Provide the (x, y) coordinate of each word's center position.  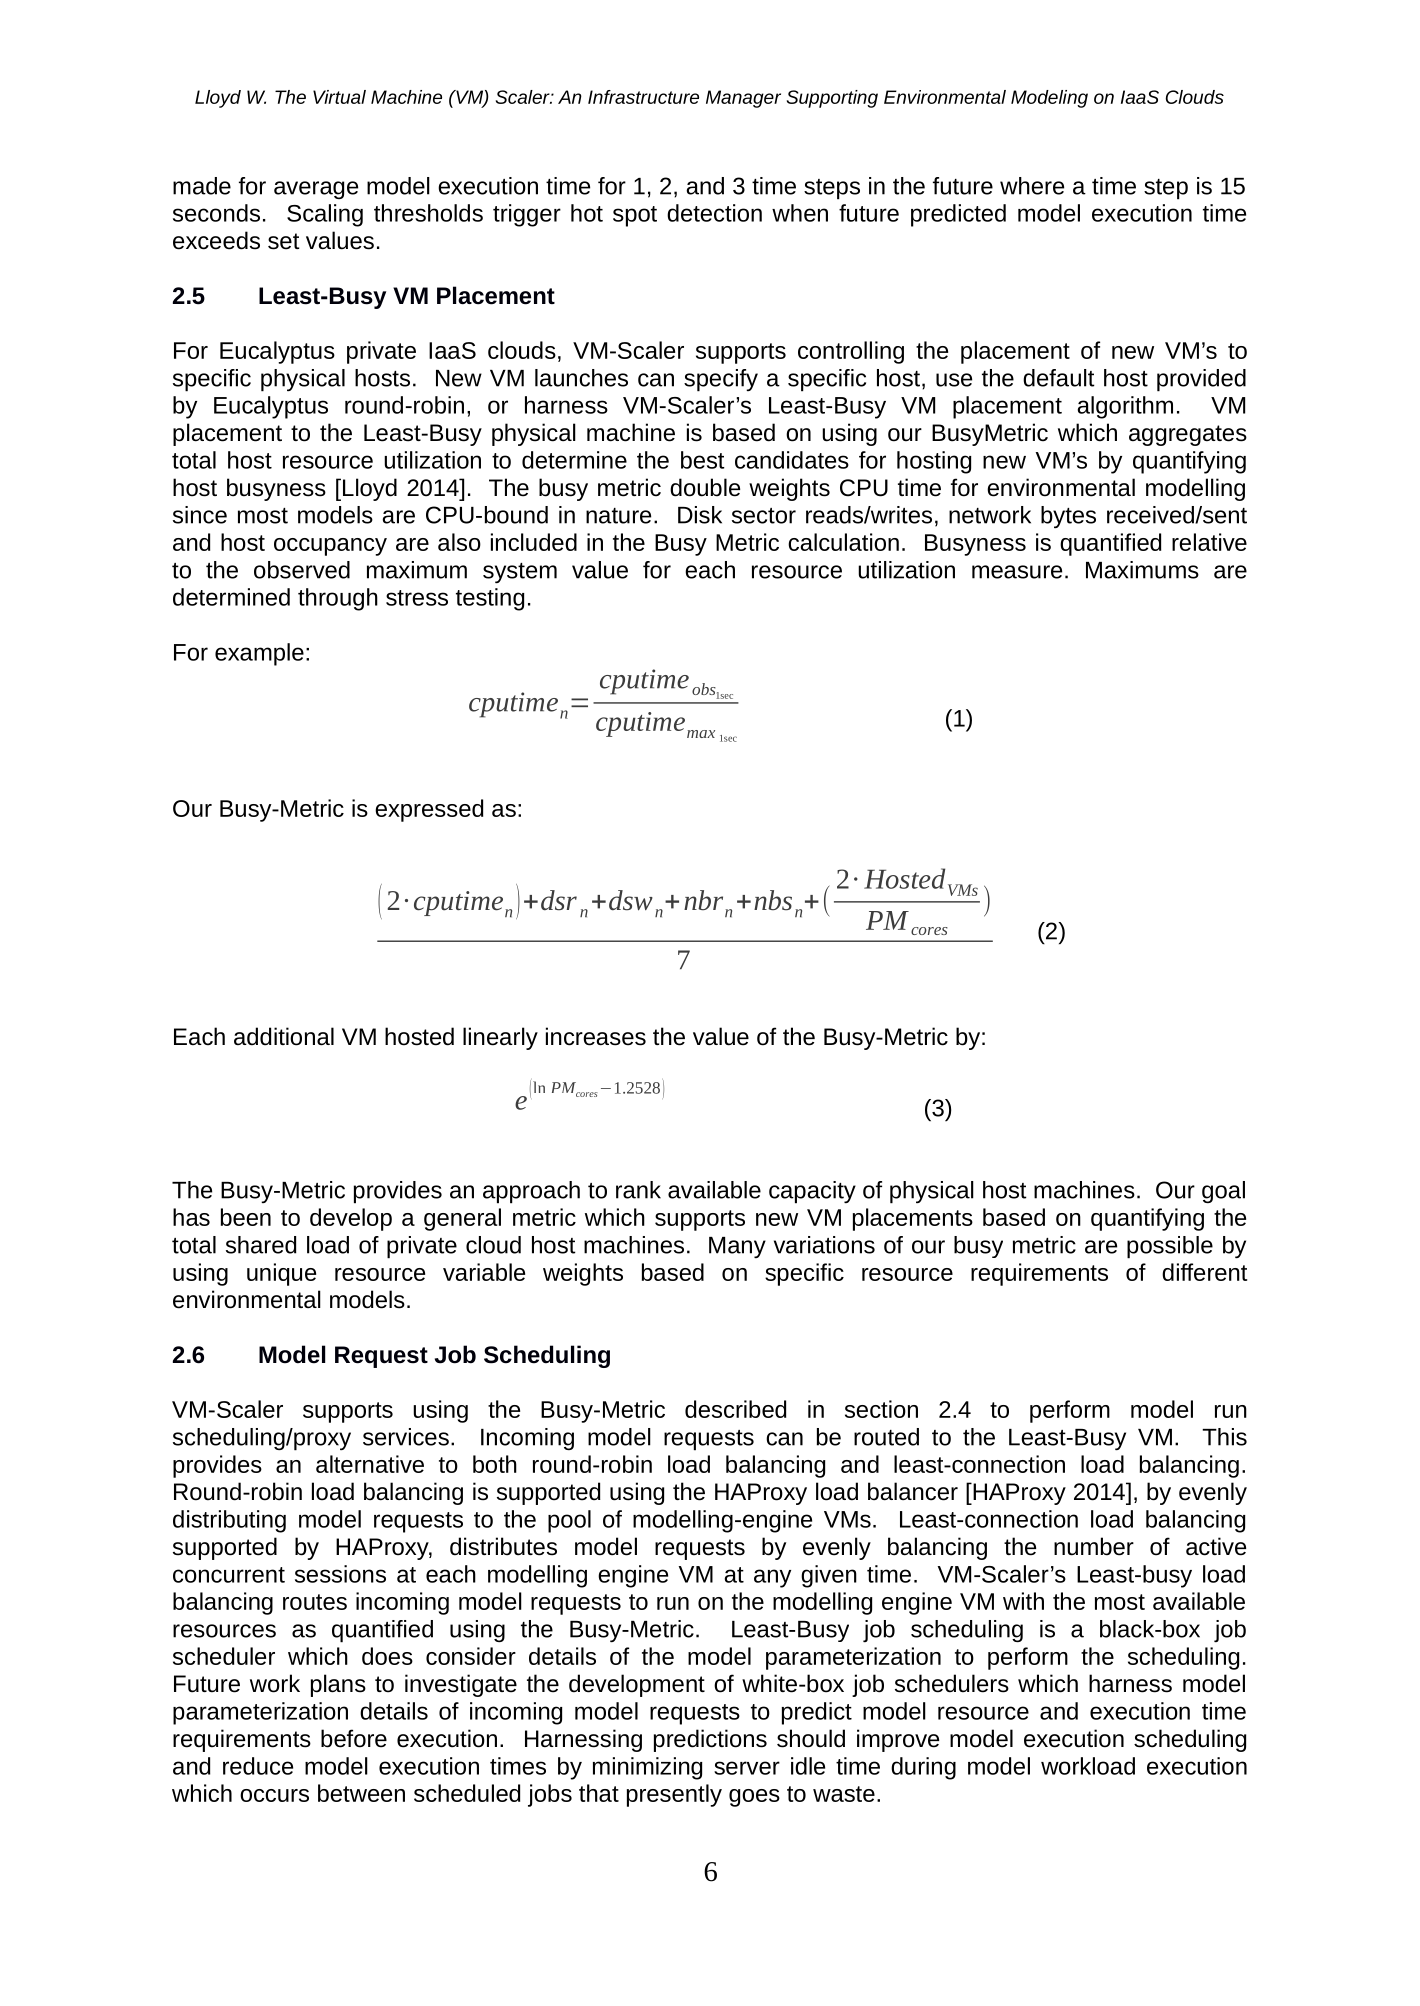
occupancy (330, 547)
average (316, 190)
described (735, 1409)
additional (284, 1036)
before (354, 1738)
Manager (743, 99)
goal (1223, 1192)
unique (281, 1274)
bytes (1068, 517)
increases (596, 1036)
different (1204, 1272)
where (1032, 186)
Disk (700, 515)
